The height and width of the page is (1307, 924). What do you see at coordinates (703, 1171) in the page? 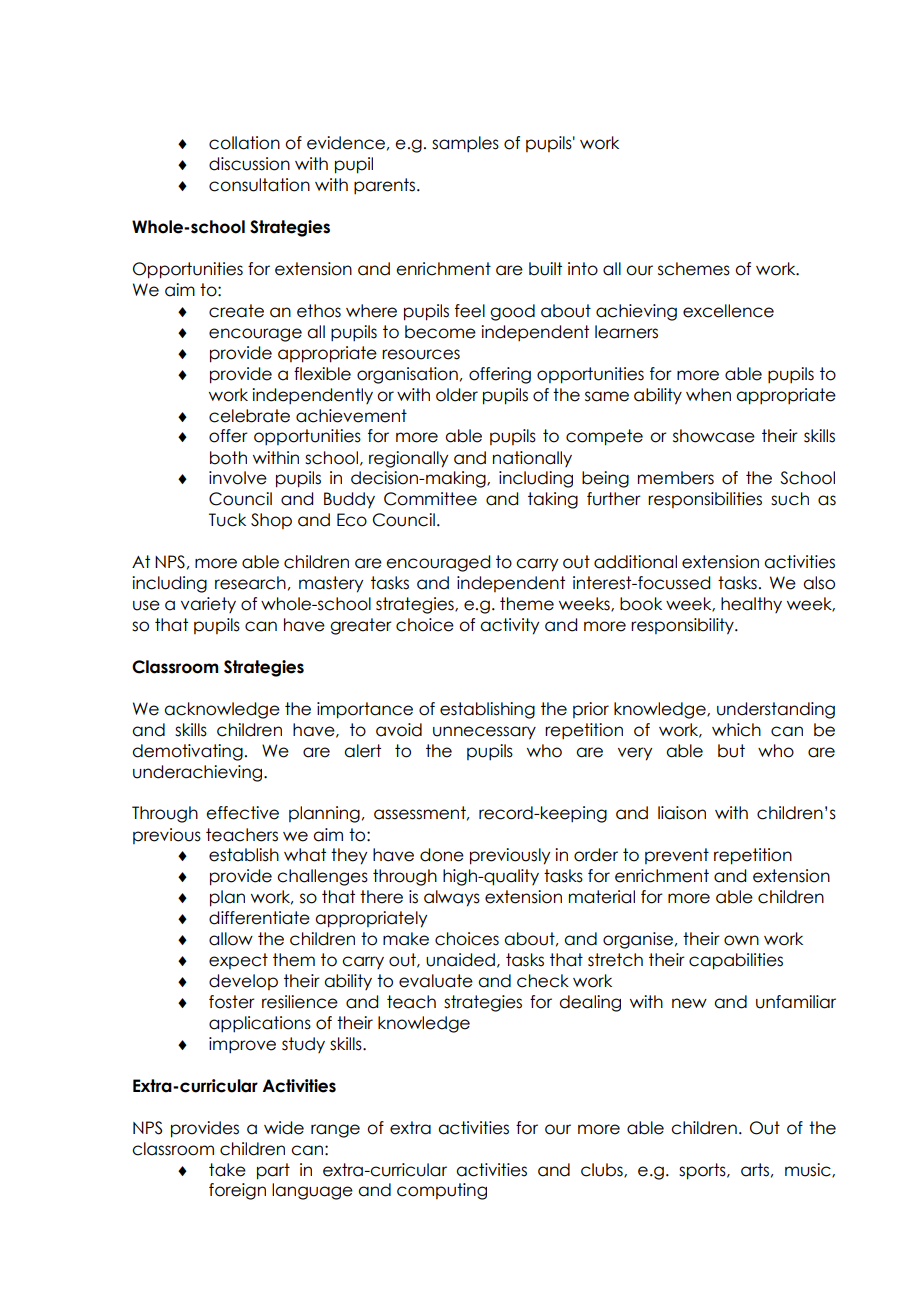
I see `sports` at bounding box center [703, 1171].
